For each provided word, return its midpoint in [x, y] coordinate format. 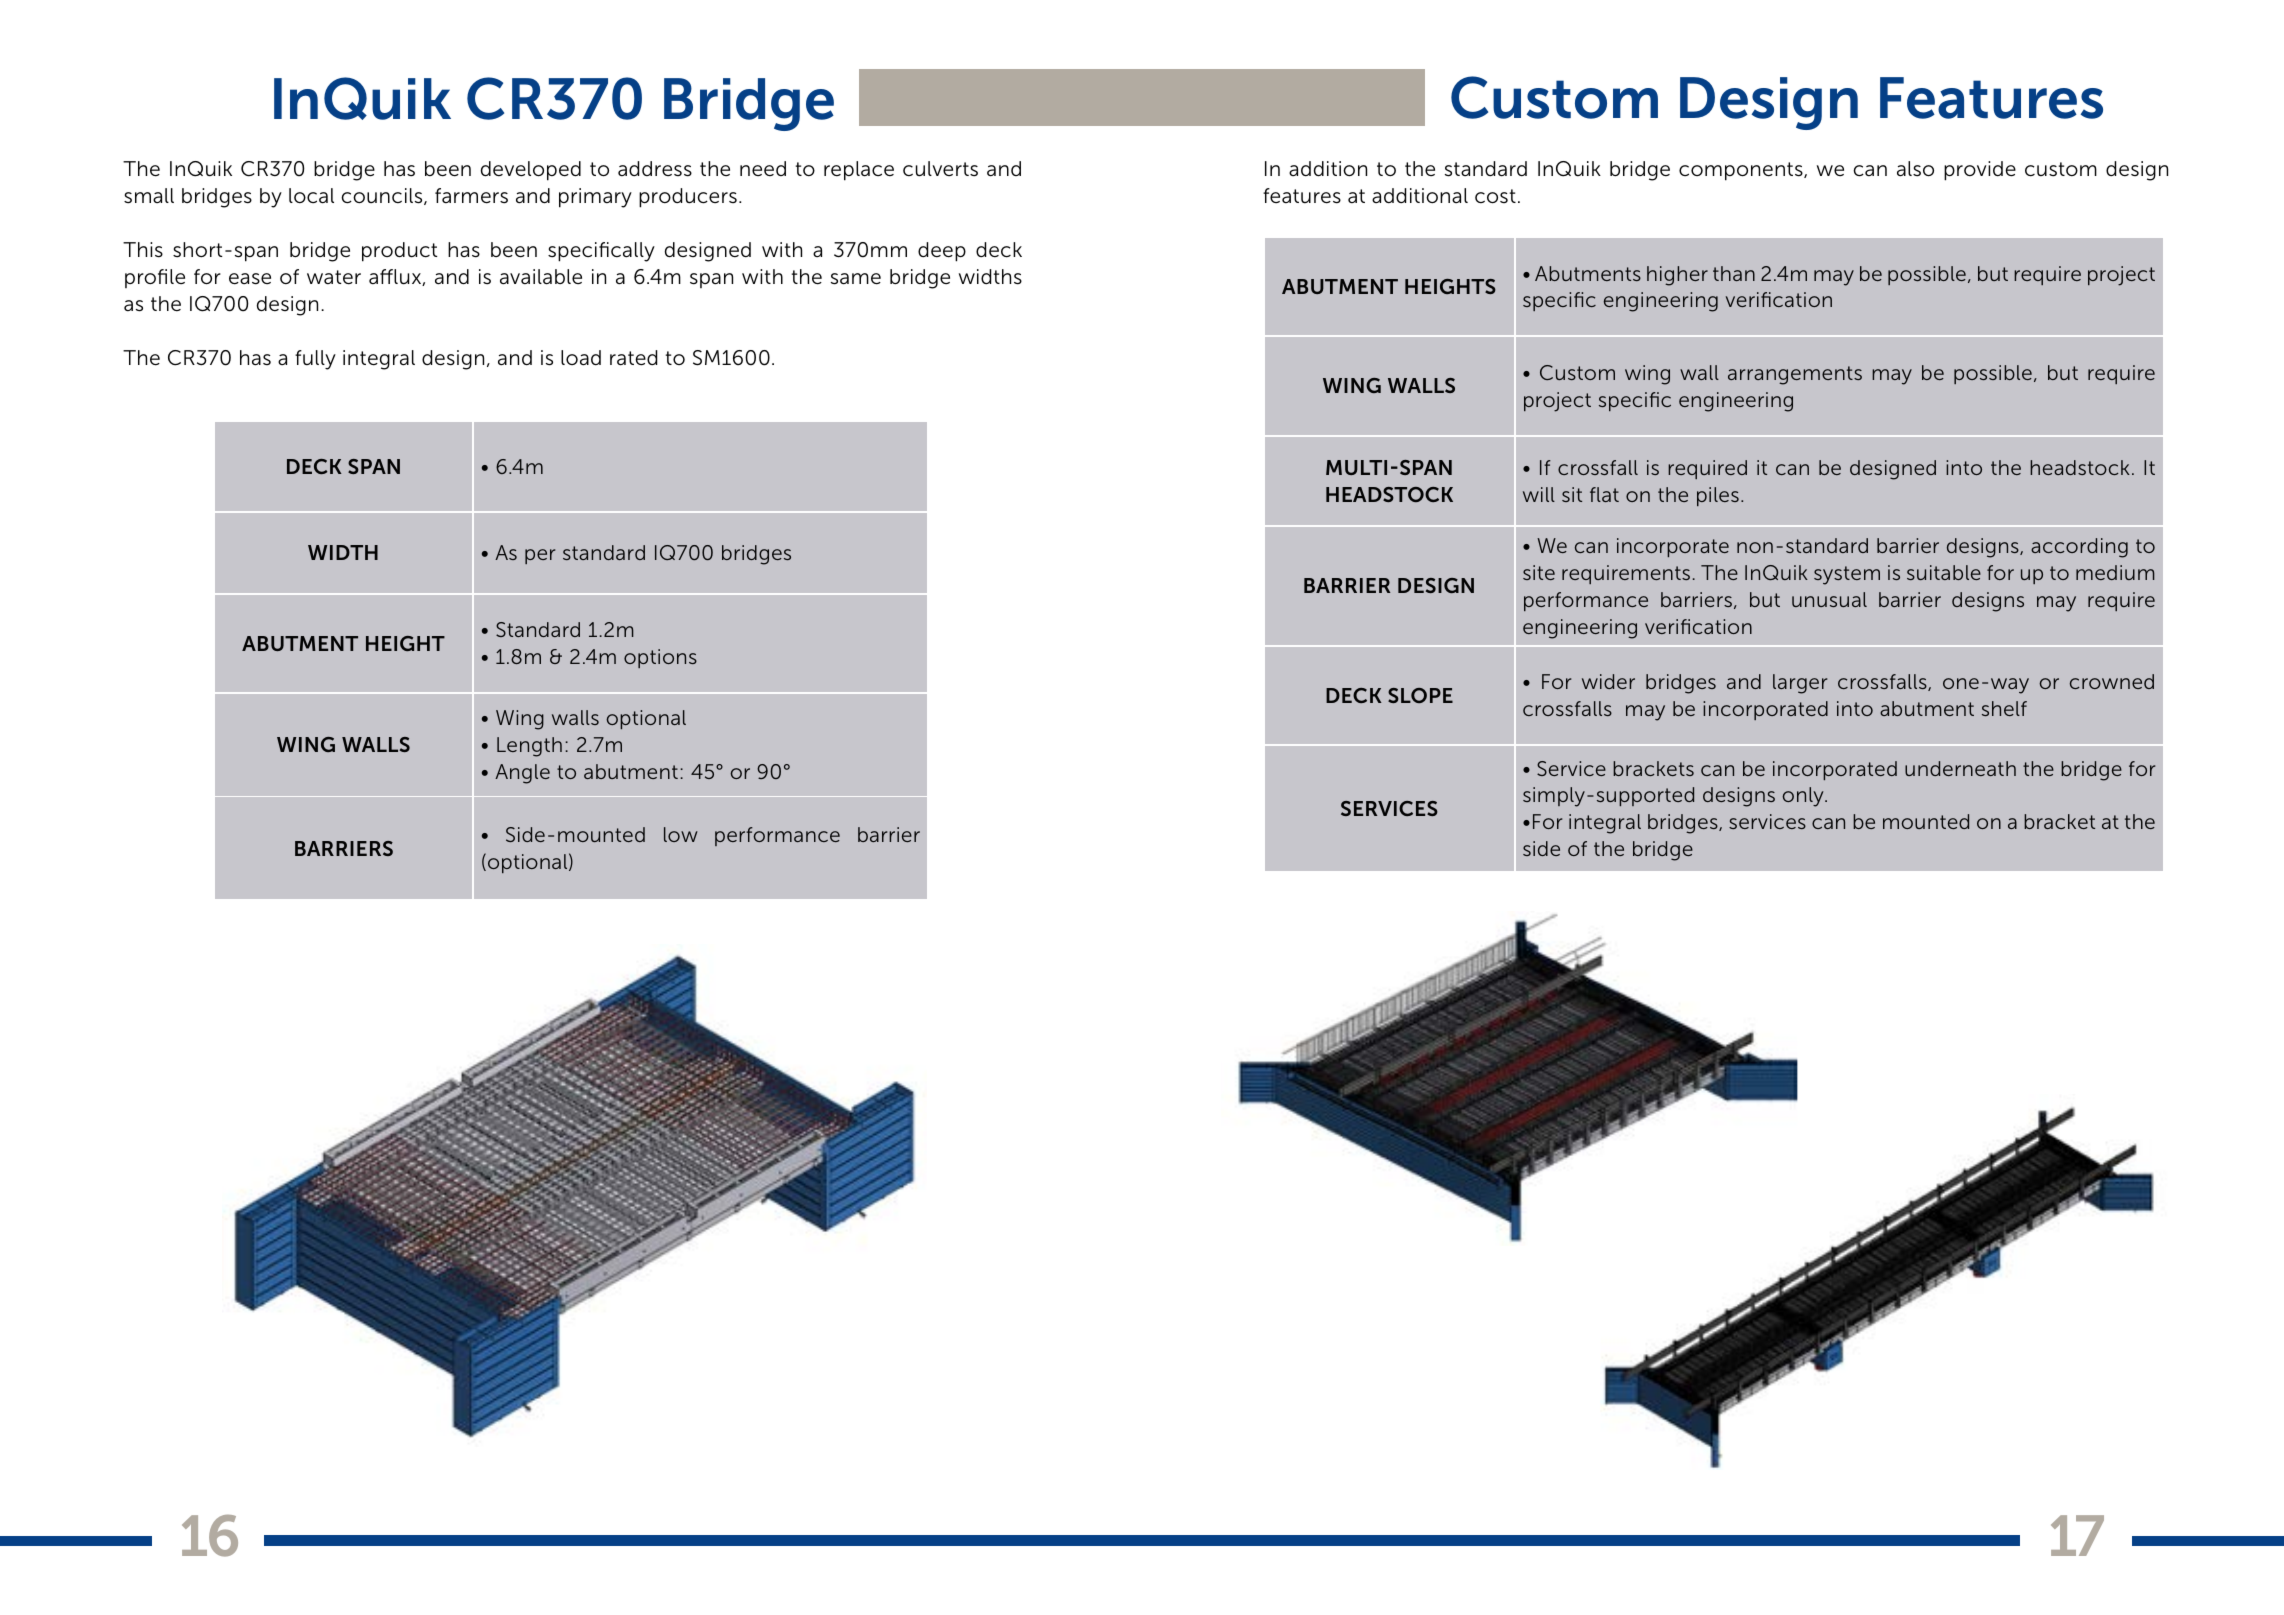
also [1915, 169]
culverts [940, 169]
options [660, 658]
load [581, 358]
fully [315, 360]
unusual [1829, 599]
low [681, 834]
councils [383, 196]
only [1804, 797]
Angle [522, 774]
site [1539, 572]
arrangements [1795, 375]
